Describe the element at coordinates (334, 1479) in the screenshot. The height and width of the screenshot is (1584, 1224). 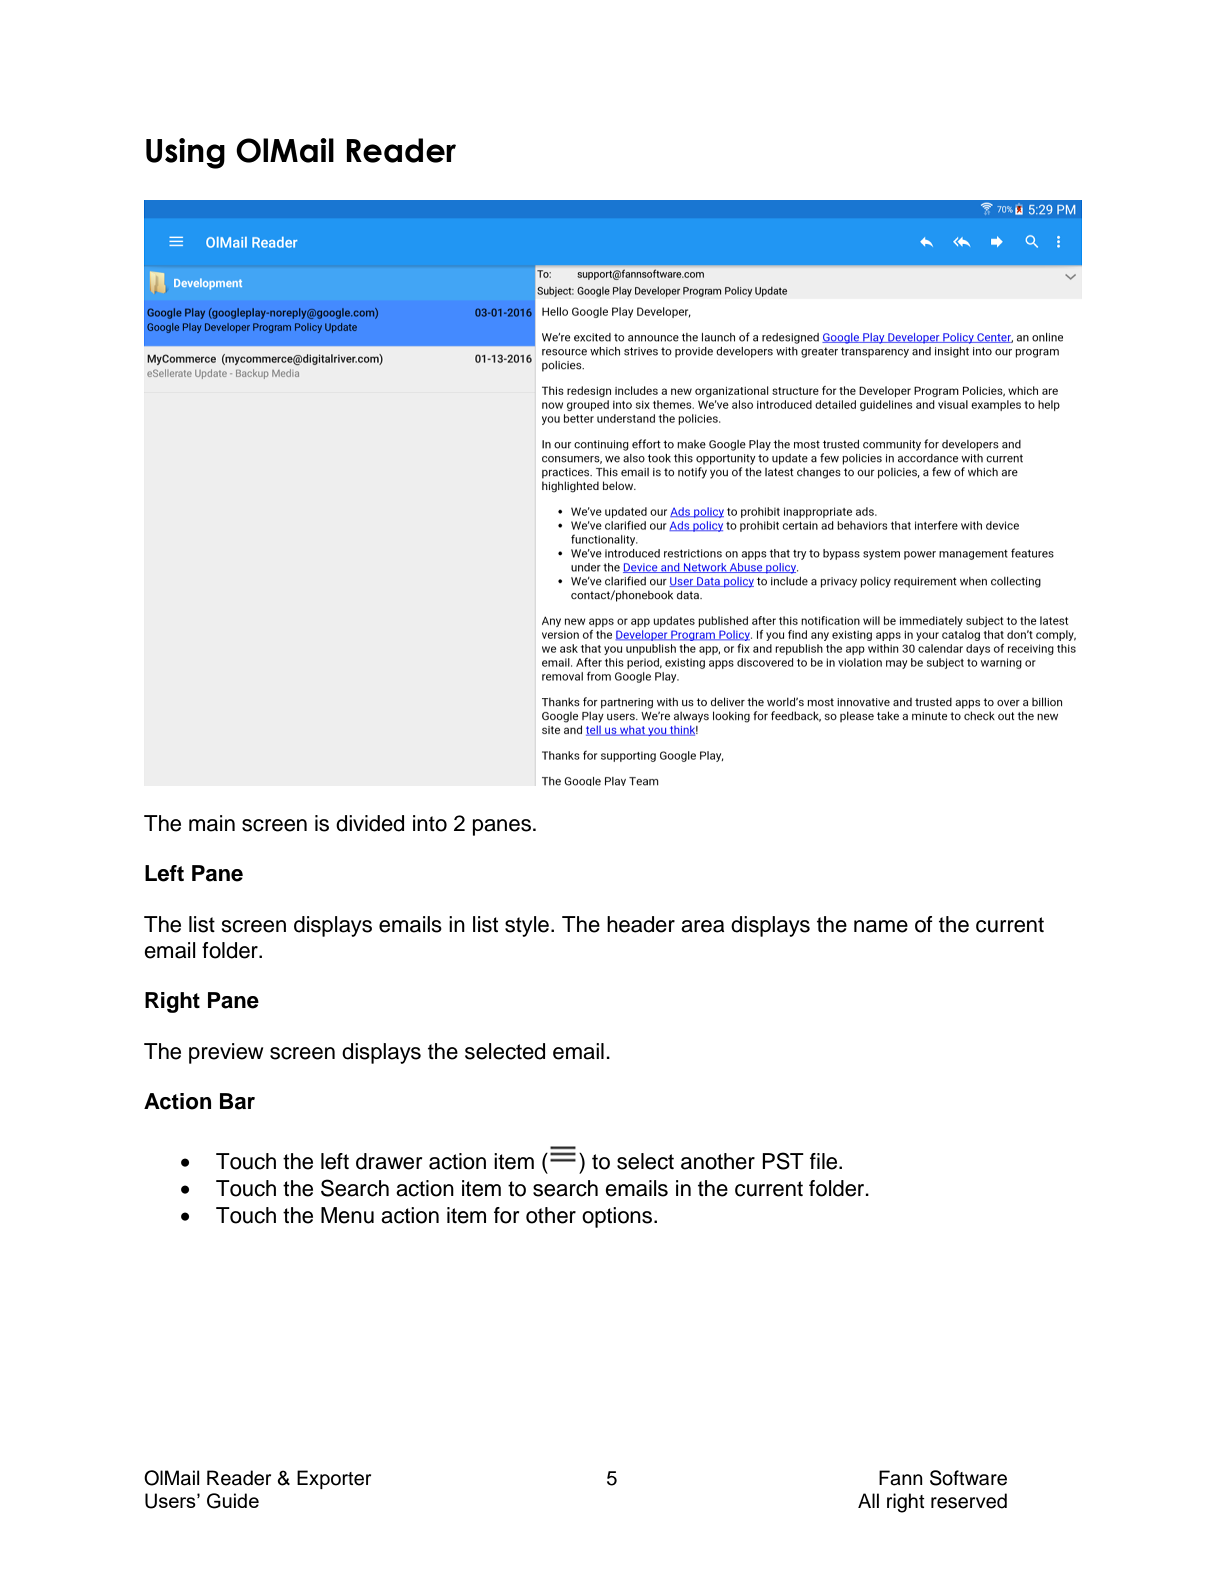
I see `Exporter` at that location.
